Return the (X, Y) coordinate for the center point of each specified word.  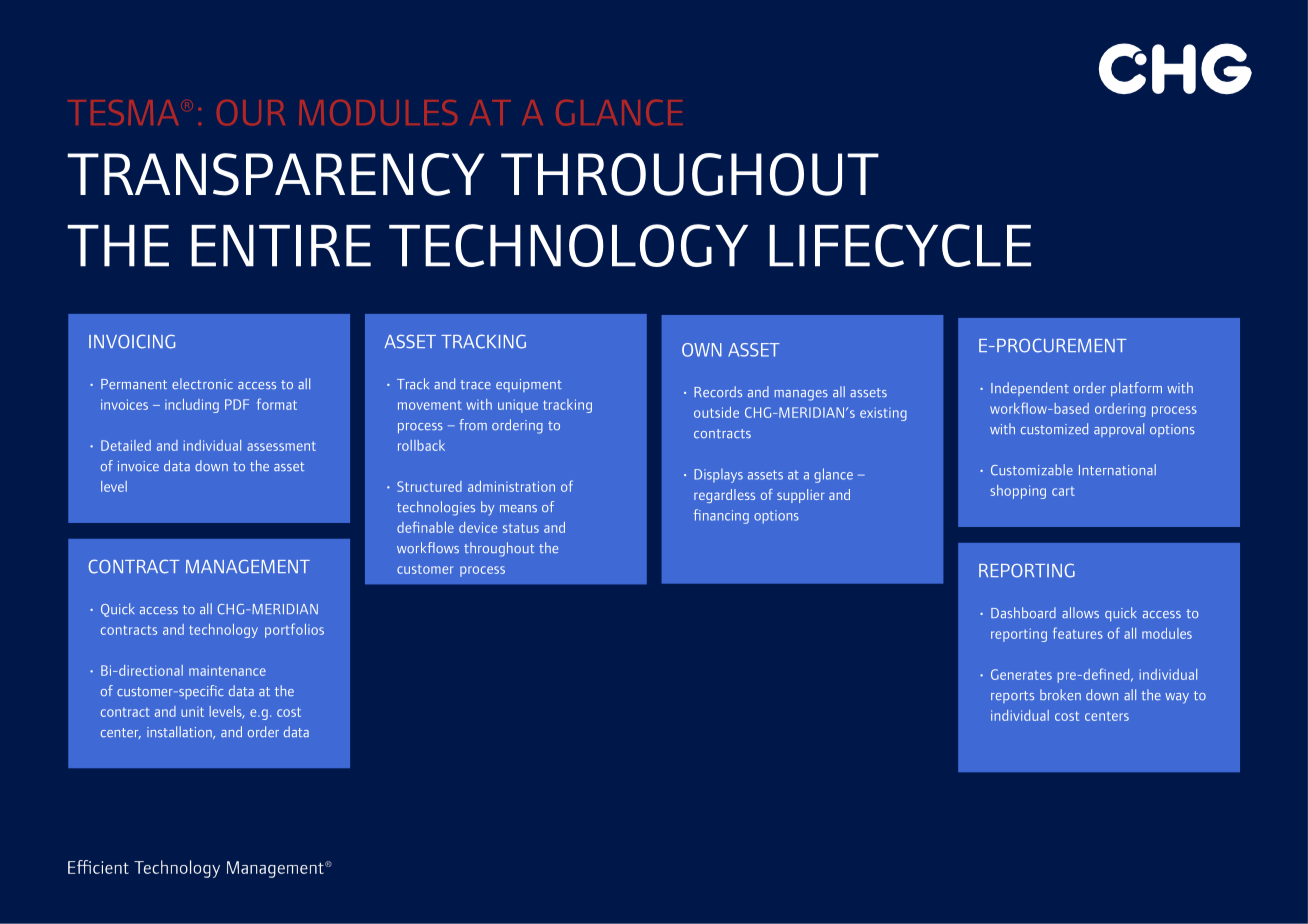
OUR (251, 112)
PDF (237, 404)
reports (1012, 697)
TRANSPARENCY (275, 174)
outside (716, 412)
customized (1054, 428)
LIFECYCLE (900, 245)
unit (192, 712)
